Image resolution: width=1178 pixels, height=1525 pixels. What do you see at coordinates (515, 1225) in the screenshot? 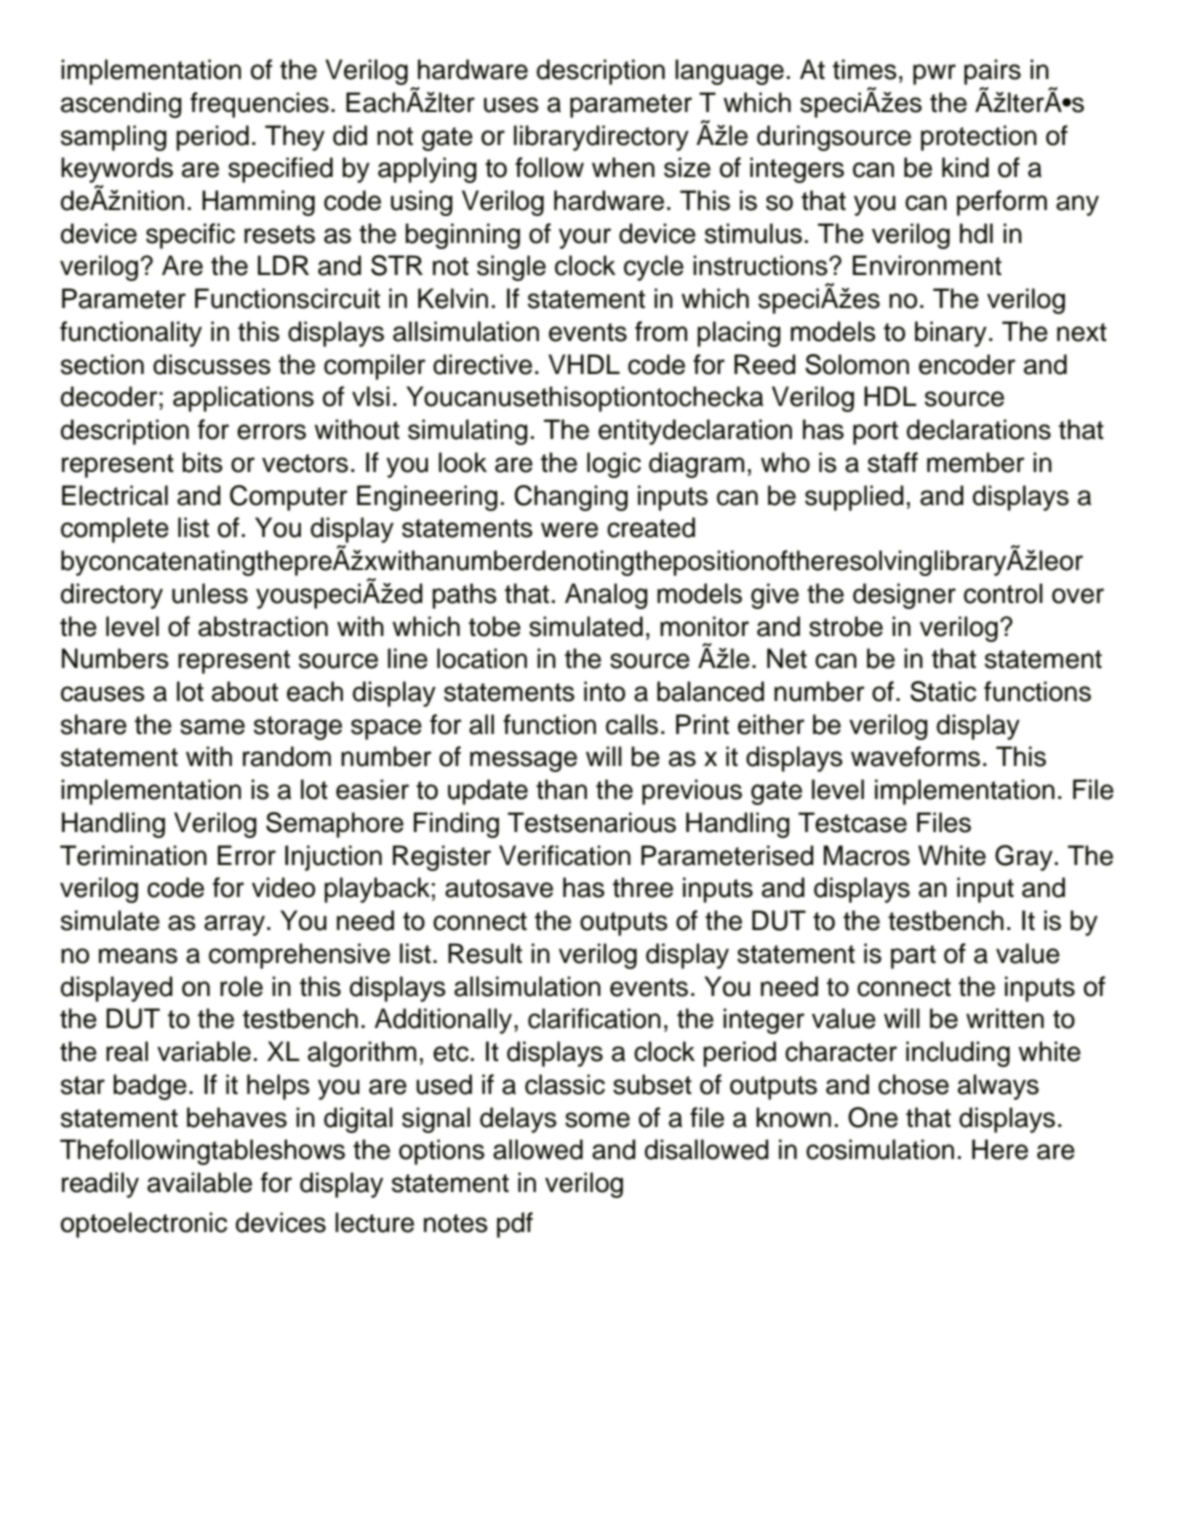
I see `pdf` at bounding box center [515, 1225].
